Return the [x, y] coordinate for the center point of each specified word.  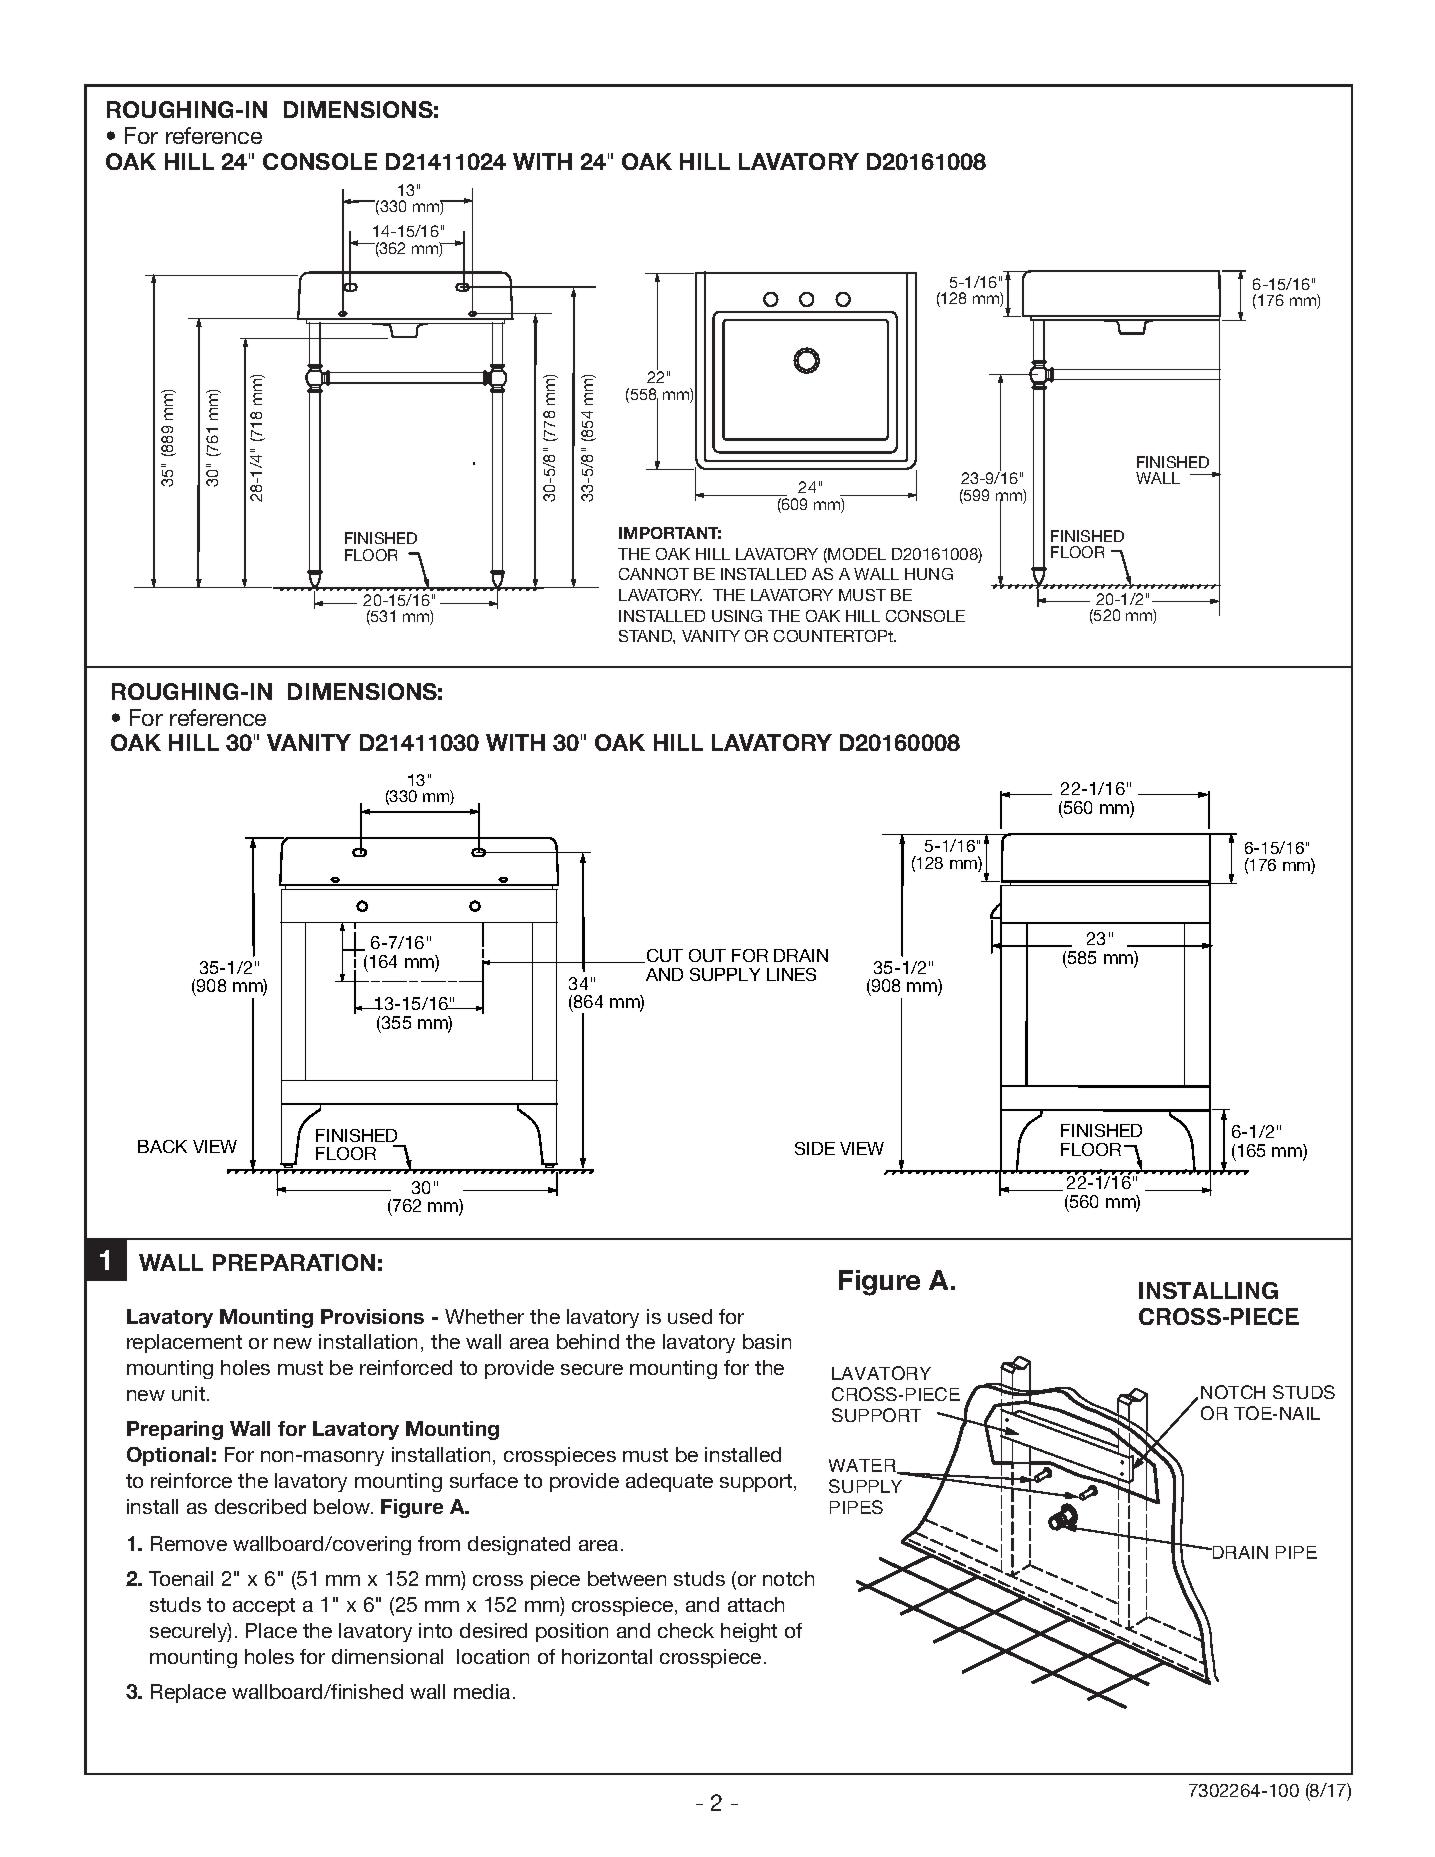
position [572, 1632]
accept [264, 1607]
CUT [665, 955]
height [749, 1632]
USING [737, 616]
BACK [162, 1146]
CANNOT [654, 574]
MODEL [857, 554]
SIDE [815, 1148]
